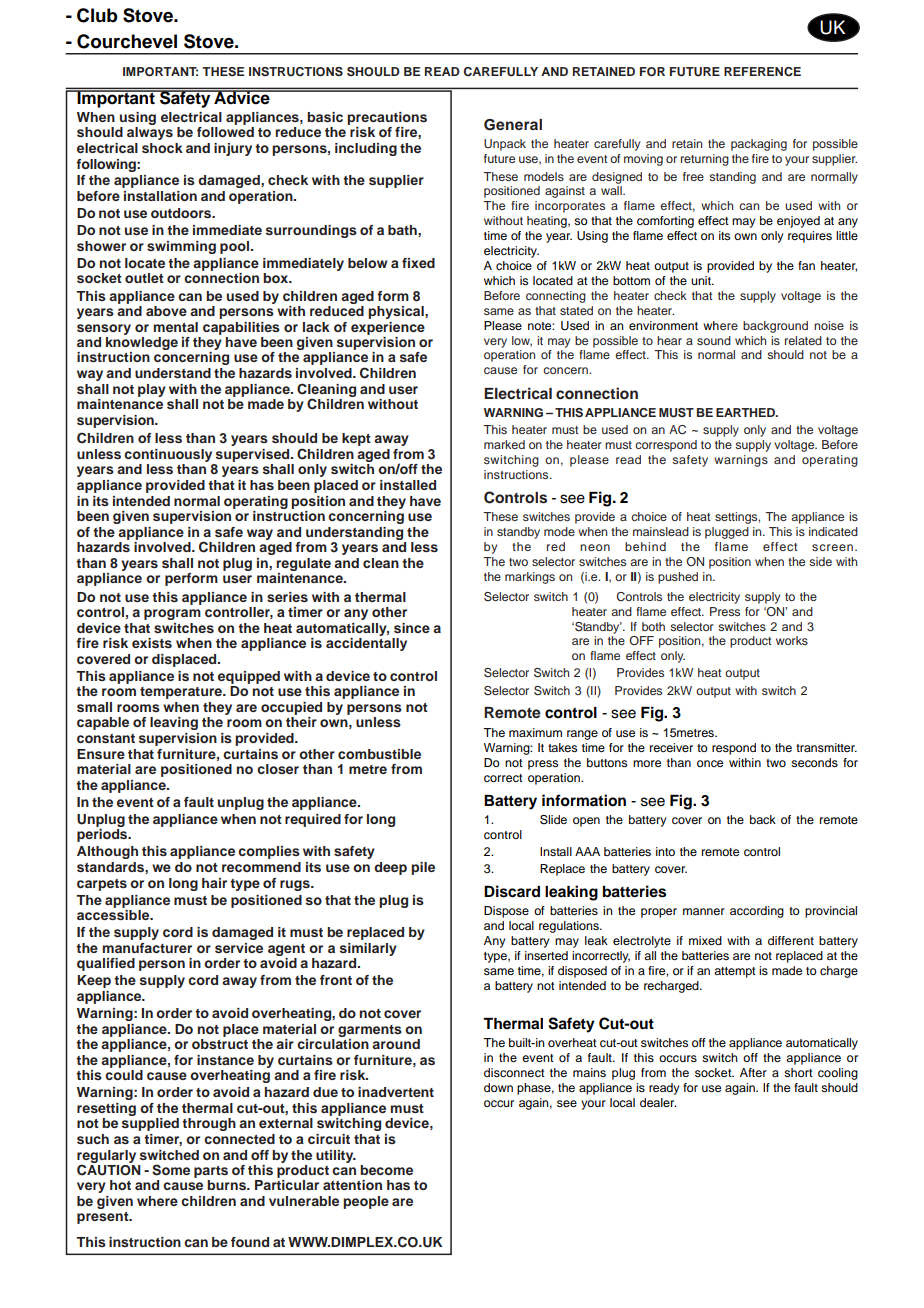 The width and height of the page is (924, 1308). I want to click on marked, so click(504, 444).
